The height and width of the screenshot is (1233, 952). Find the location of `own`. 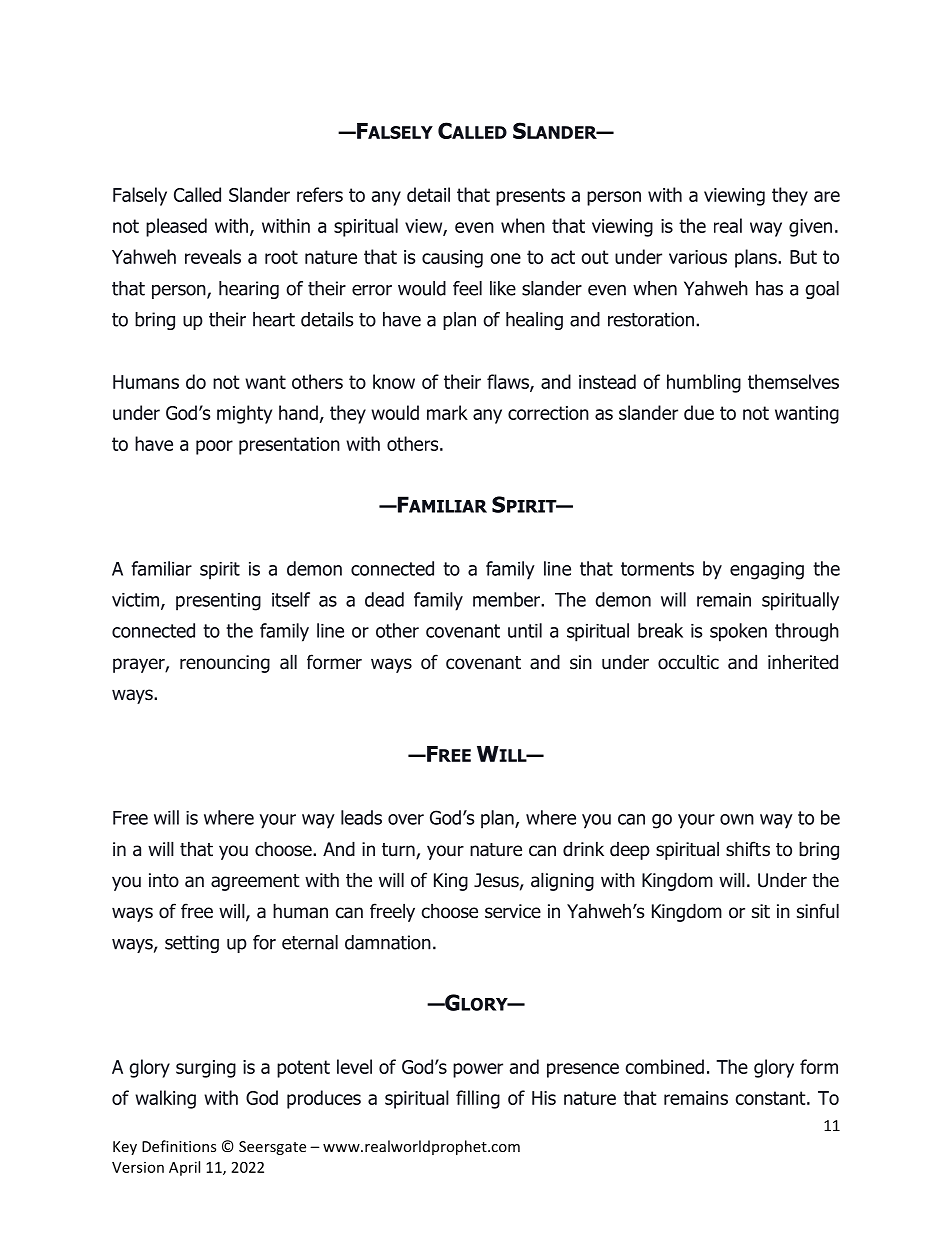

own is located at coordinates (737, 819).
